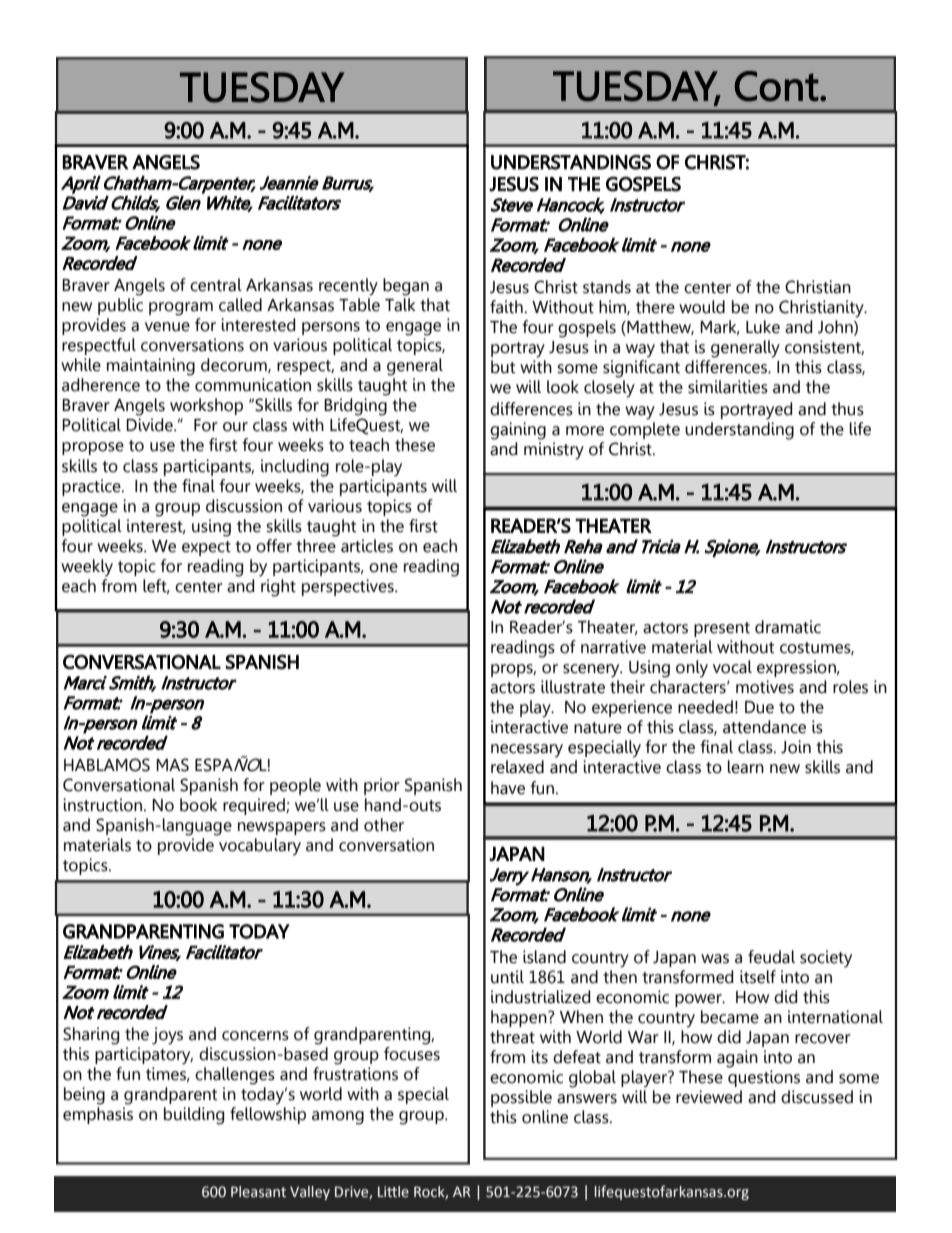  Describe the element at coordinates (777, 86) in the screenshot. I see `Cont` at that location.
